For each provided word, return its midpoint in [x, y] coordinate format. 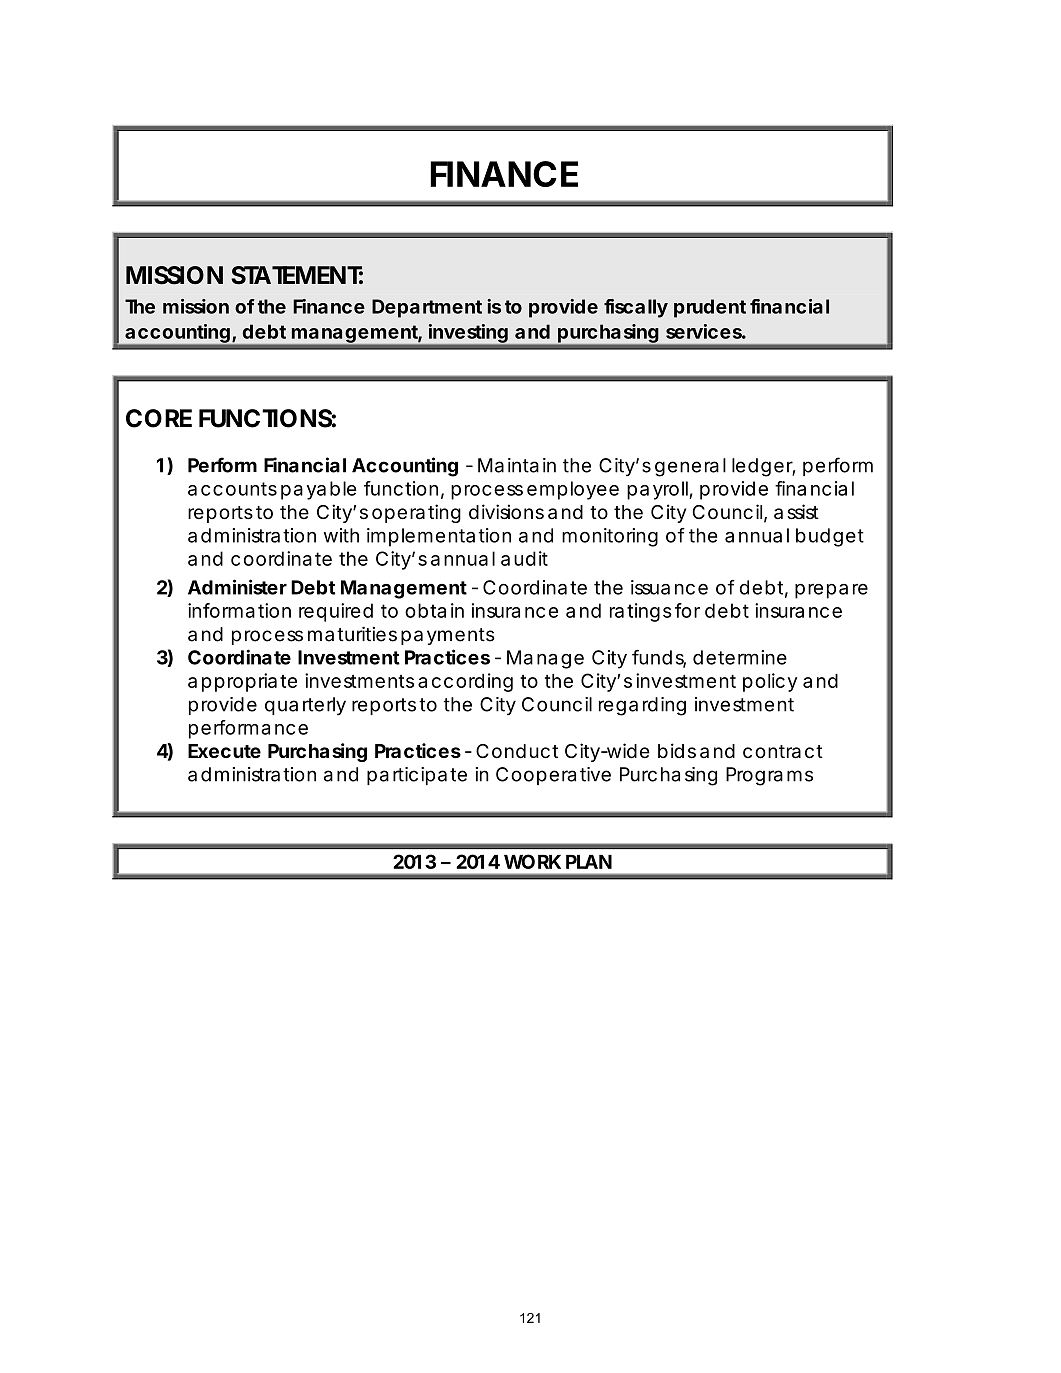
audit [524, 558]
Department [427, 308]
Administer [237, 587]
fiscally [636, 308]
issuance [669, 587]
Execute [224, 751]
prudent [710, 308]
